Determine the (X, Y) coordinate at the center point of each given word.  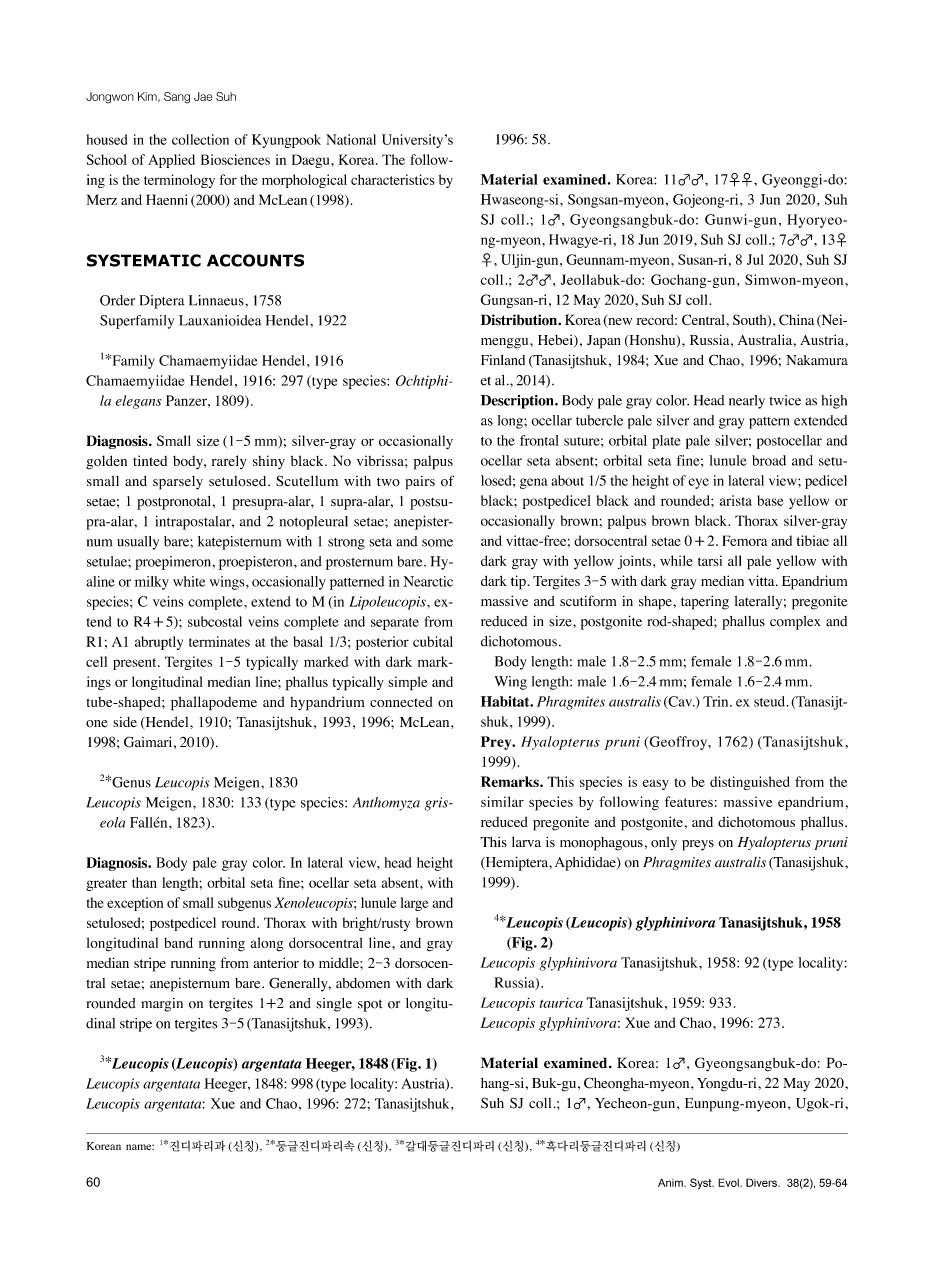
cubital (433, 641)
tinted (150, 460)
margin (162, 1005)
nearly (747, 402)
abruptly (159, 643)
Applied (171, 161)
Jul (755, 259)
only (664, 843)
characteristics (393, 179)
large (415, 904)
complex (795, 623)
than (144, 882)
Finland (503, 359)
